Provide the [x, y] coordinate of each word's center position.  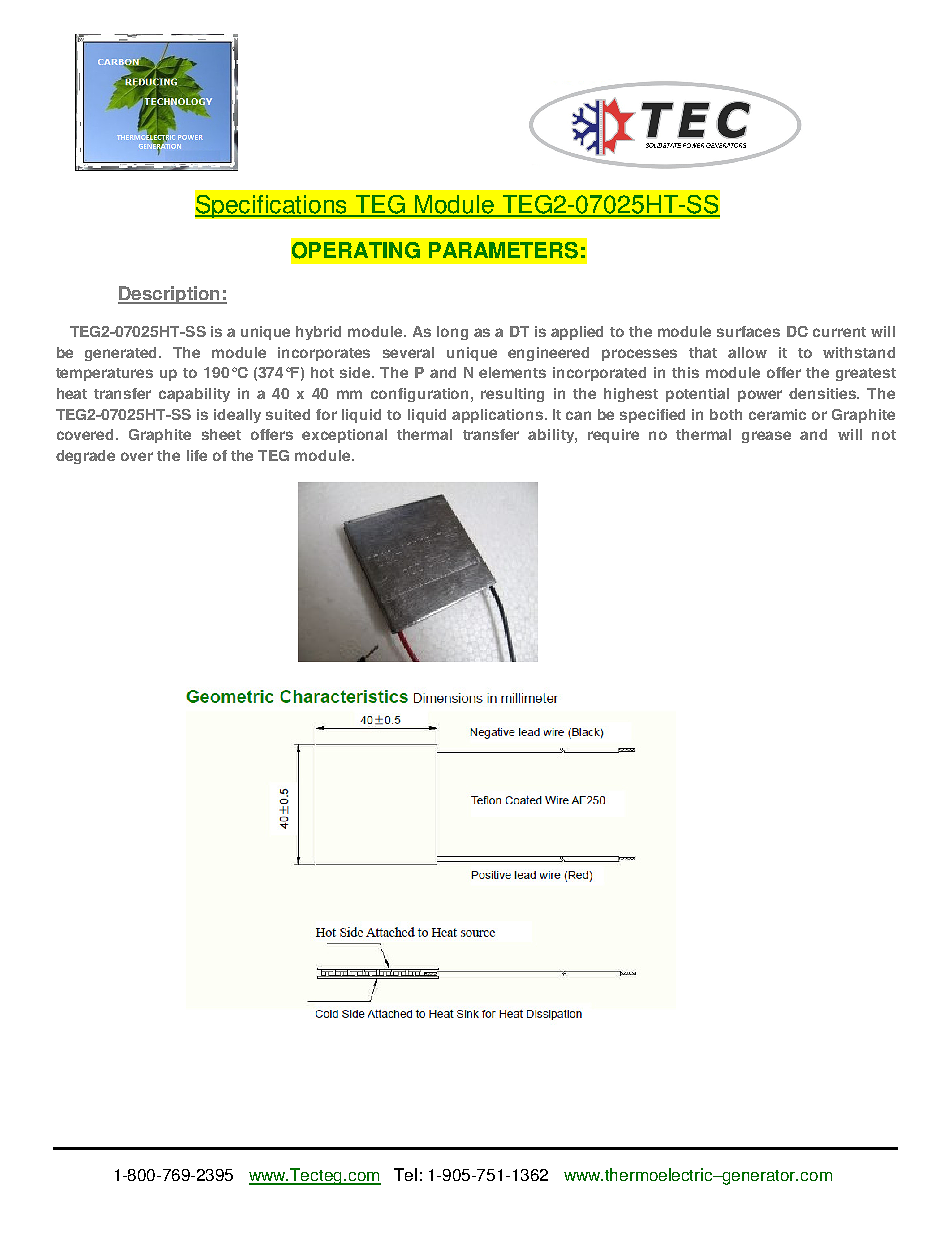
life [197, 455]
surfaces [748, 331]
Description [170, 295]
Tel [405, 1174]
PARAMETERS [503, 250]
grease [766, 437]
